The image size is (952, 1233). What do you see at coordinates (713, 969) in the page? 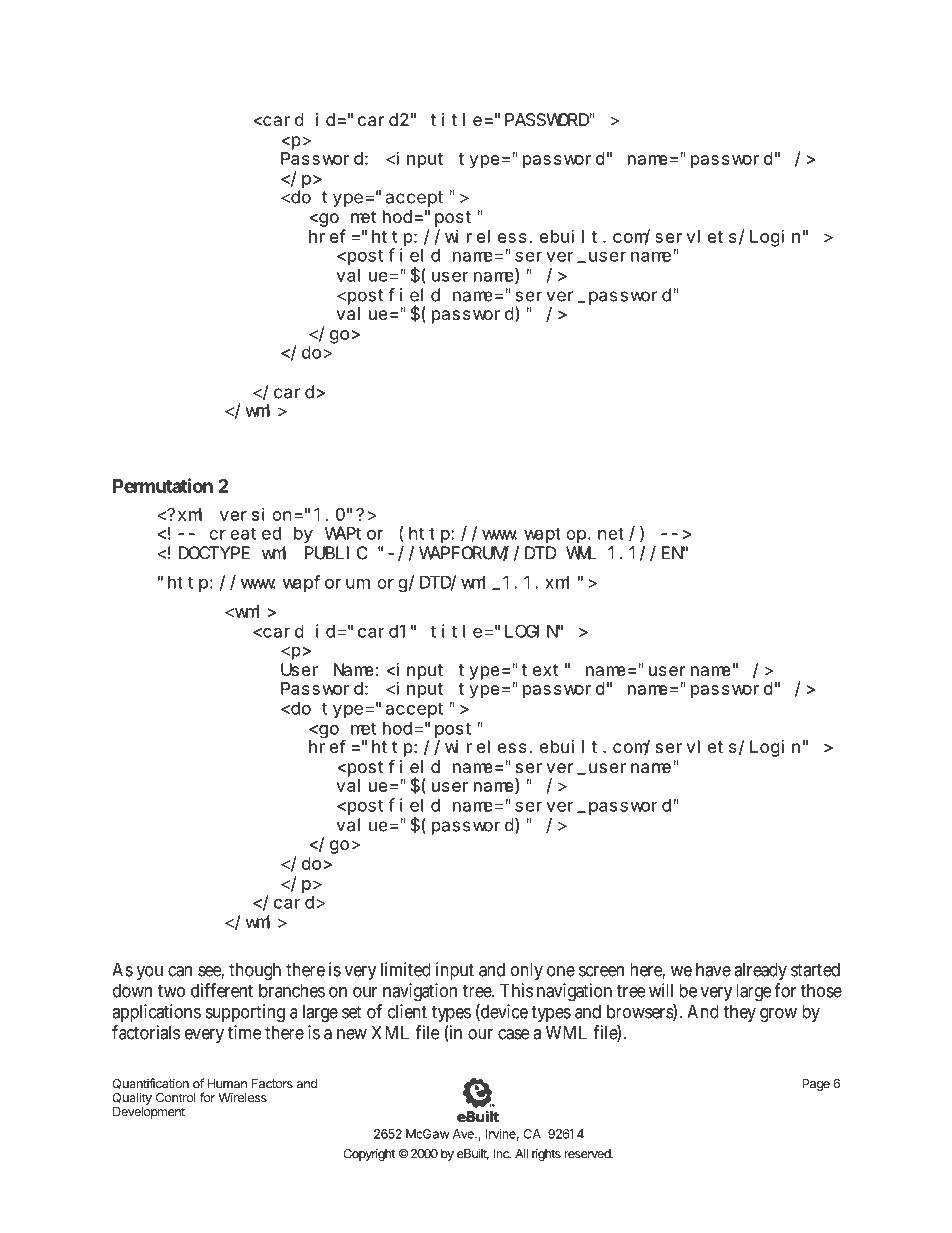
I see `have` at bounding box center [713, 969].
